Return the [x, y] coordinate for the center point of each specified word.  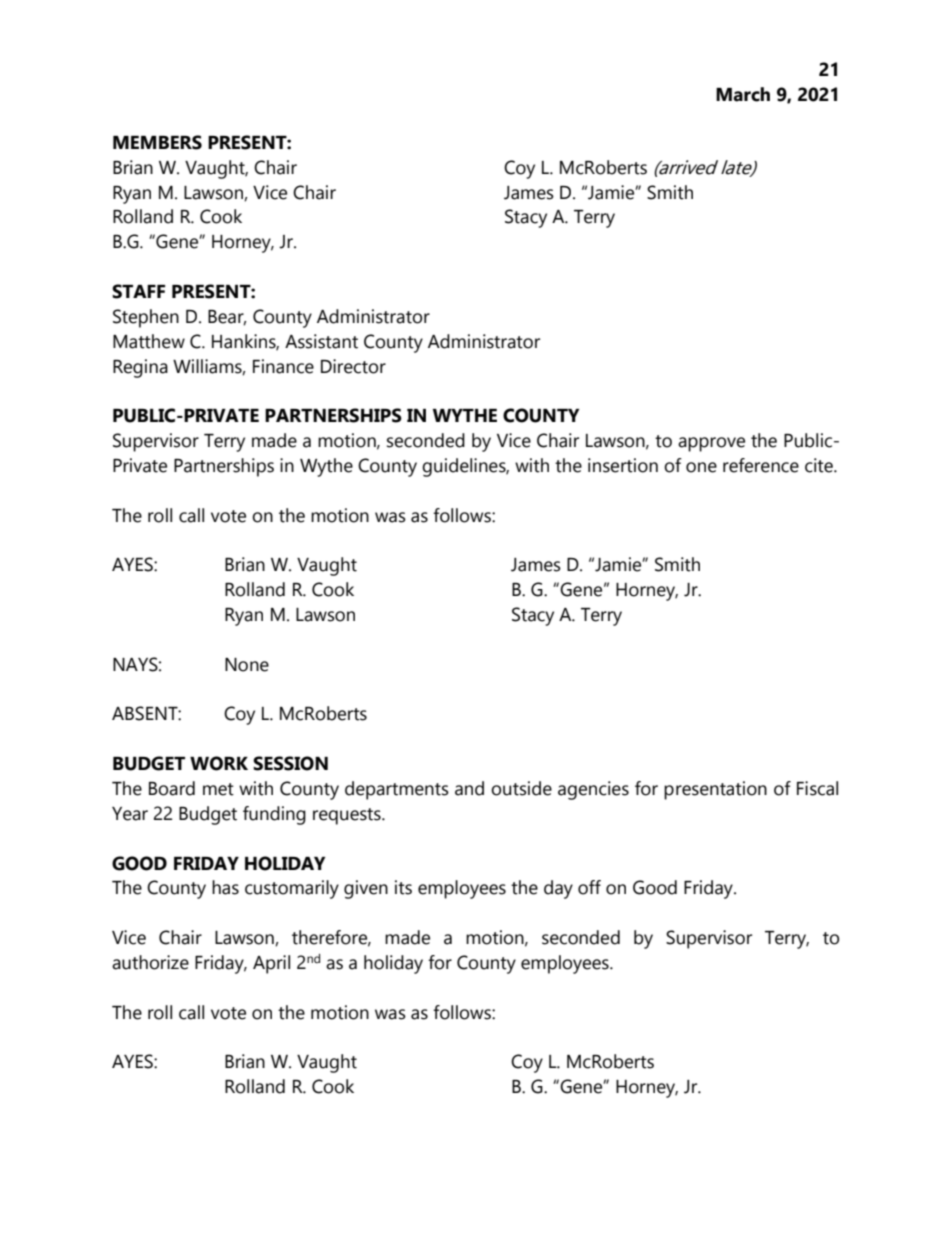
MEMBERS [157, 142]
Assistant [321, 341]
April [271, 964]
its [403, 887]
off [589, 887]
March [743, 94]
